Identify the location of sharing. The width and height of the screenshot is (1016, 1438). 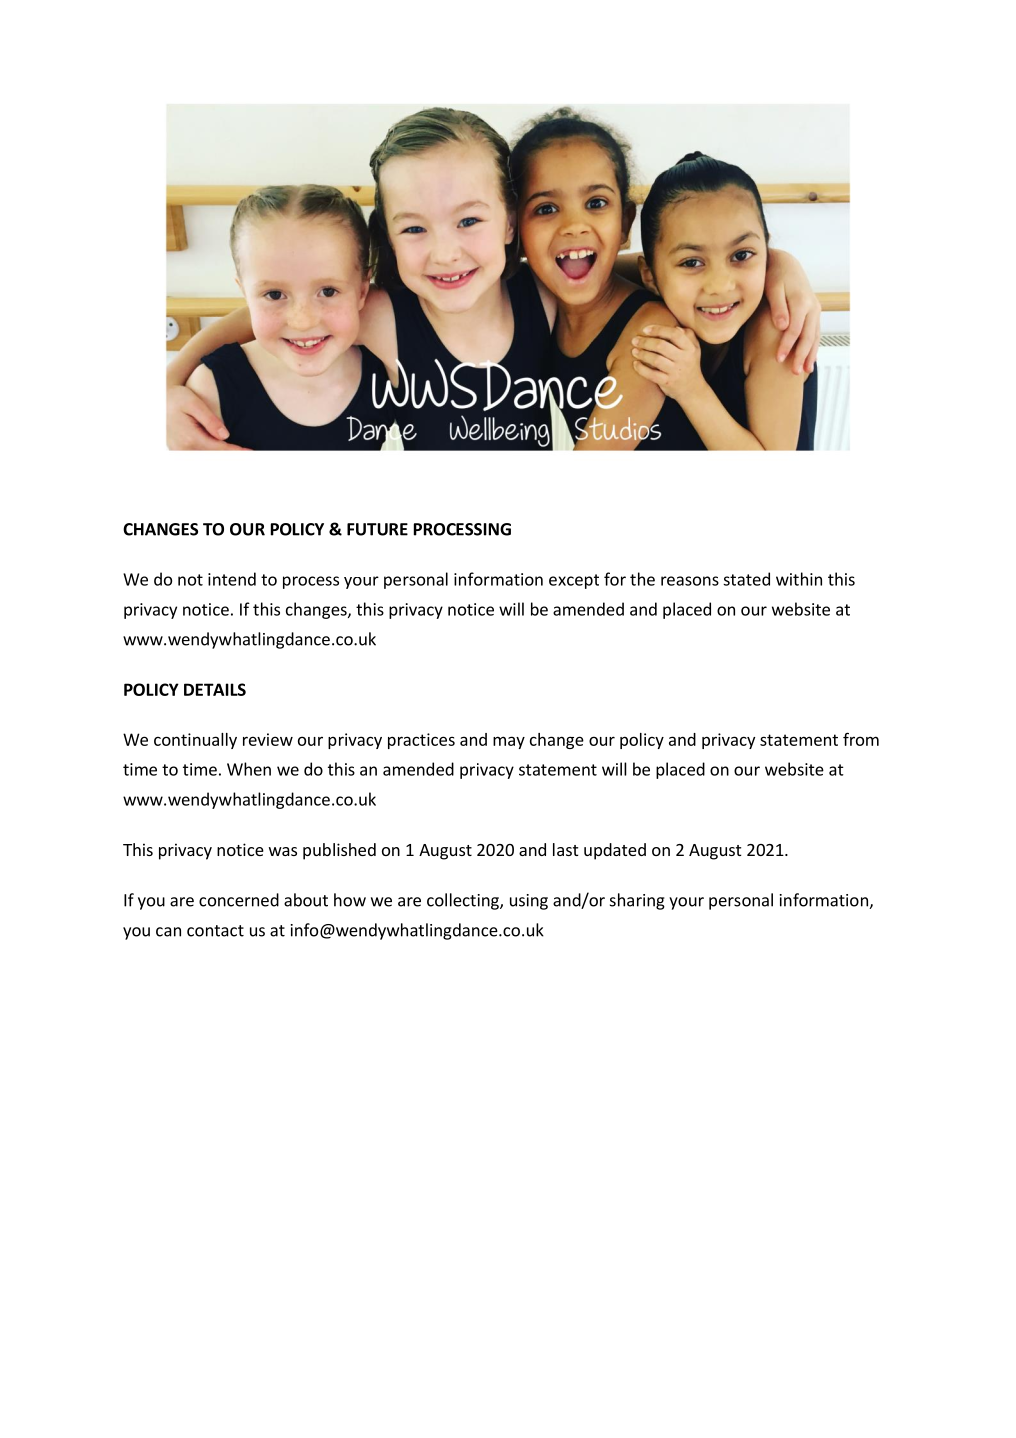
(637, 901).
